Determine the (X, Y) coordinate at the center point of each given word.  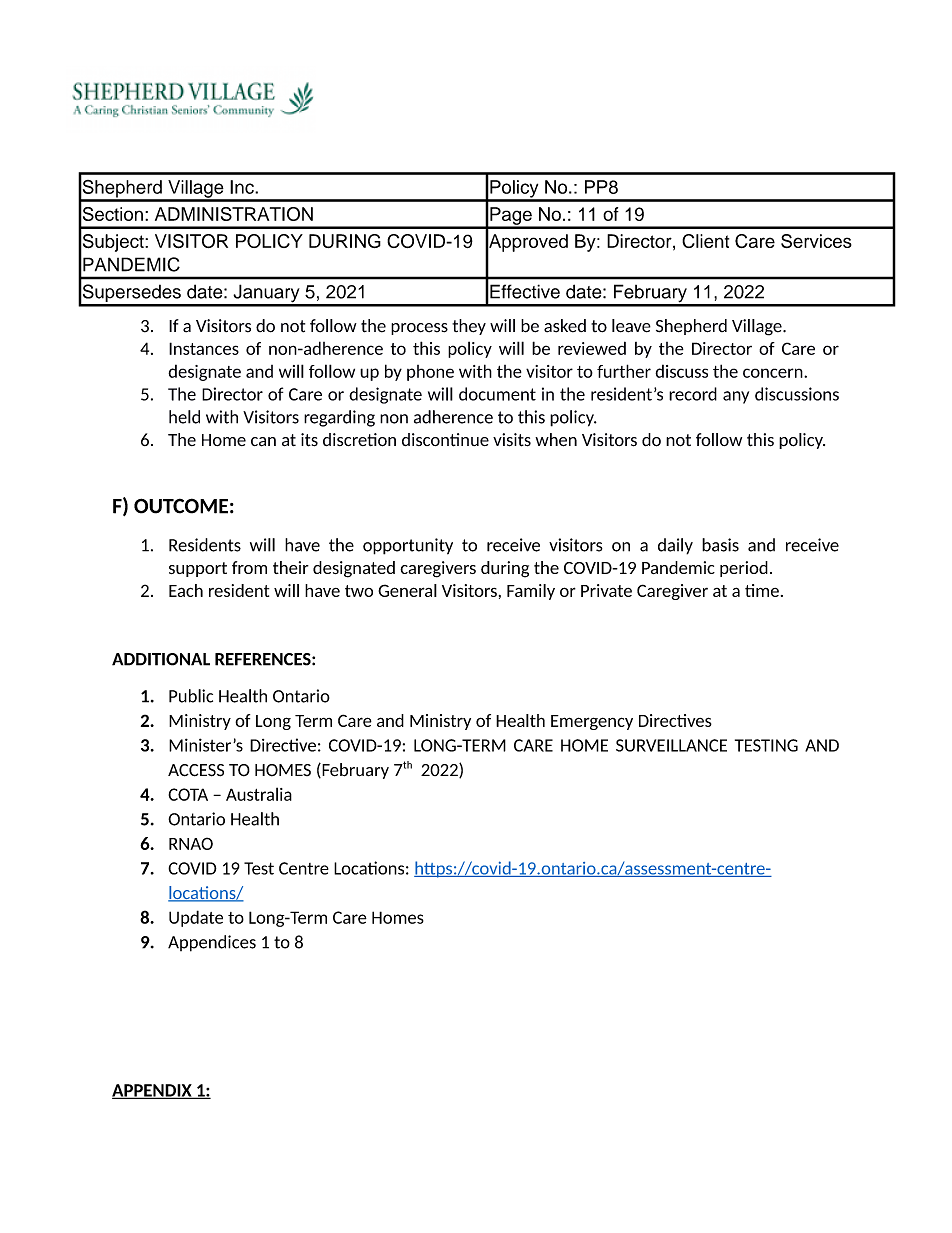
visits (512, 440)
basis (720, 545)
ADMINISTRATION (234, 214)
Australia (259, 794)
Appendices (212, 943)
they (469, 327)
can (263, 442)
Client (705, 241)
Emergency (592, 722)
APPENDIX (153, 1091)
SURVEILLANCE (671, 745)
